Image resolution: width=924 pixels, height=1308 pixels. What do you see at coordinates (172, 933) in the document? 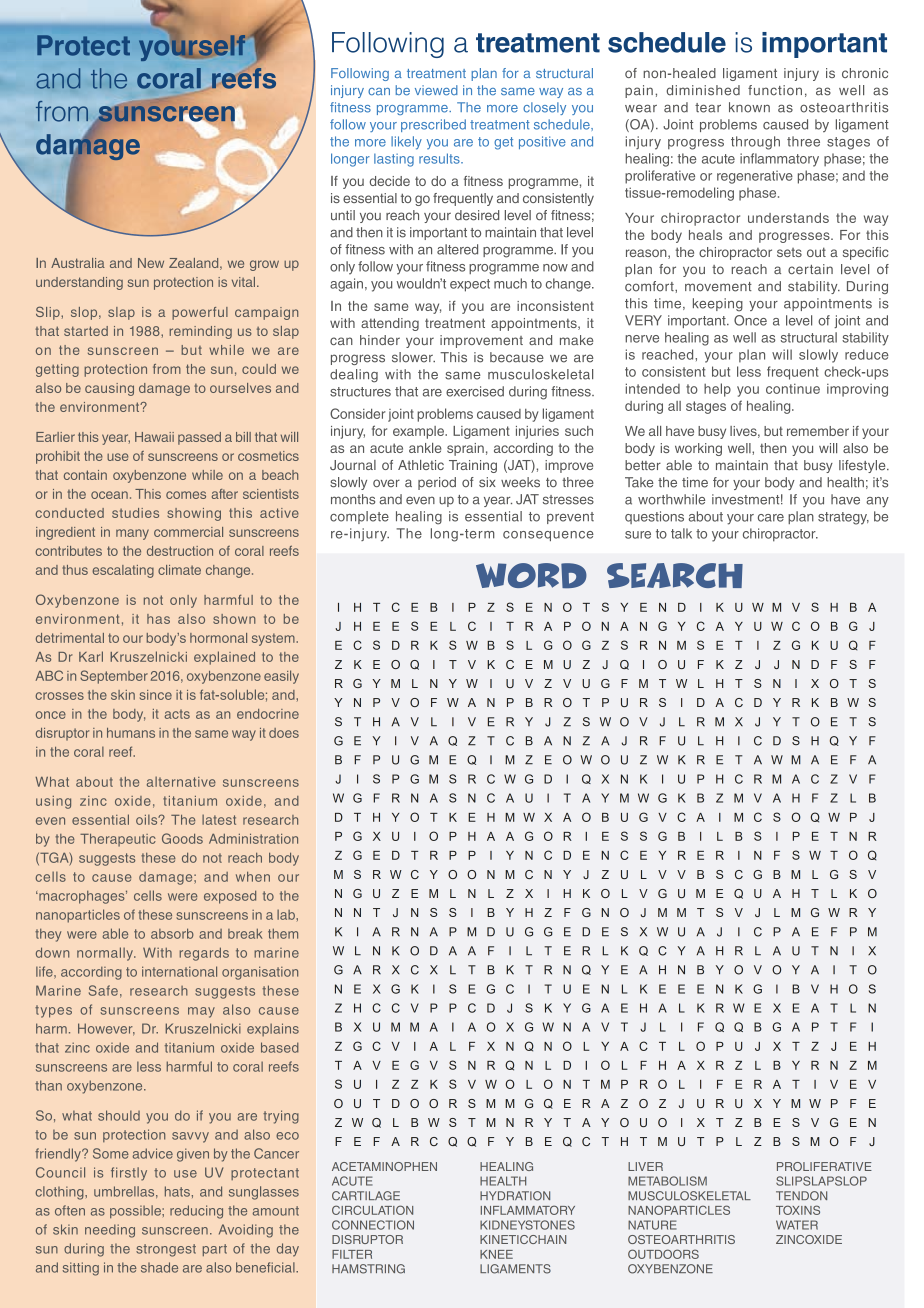
I see `absorb` at bounding box center [172, 933].
